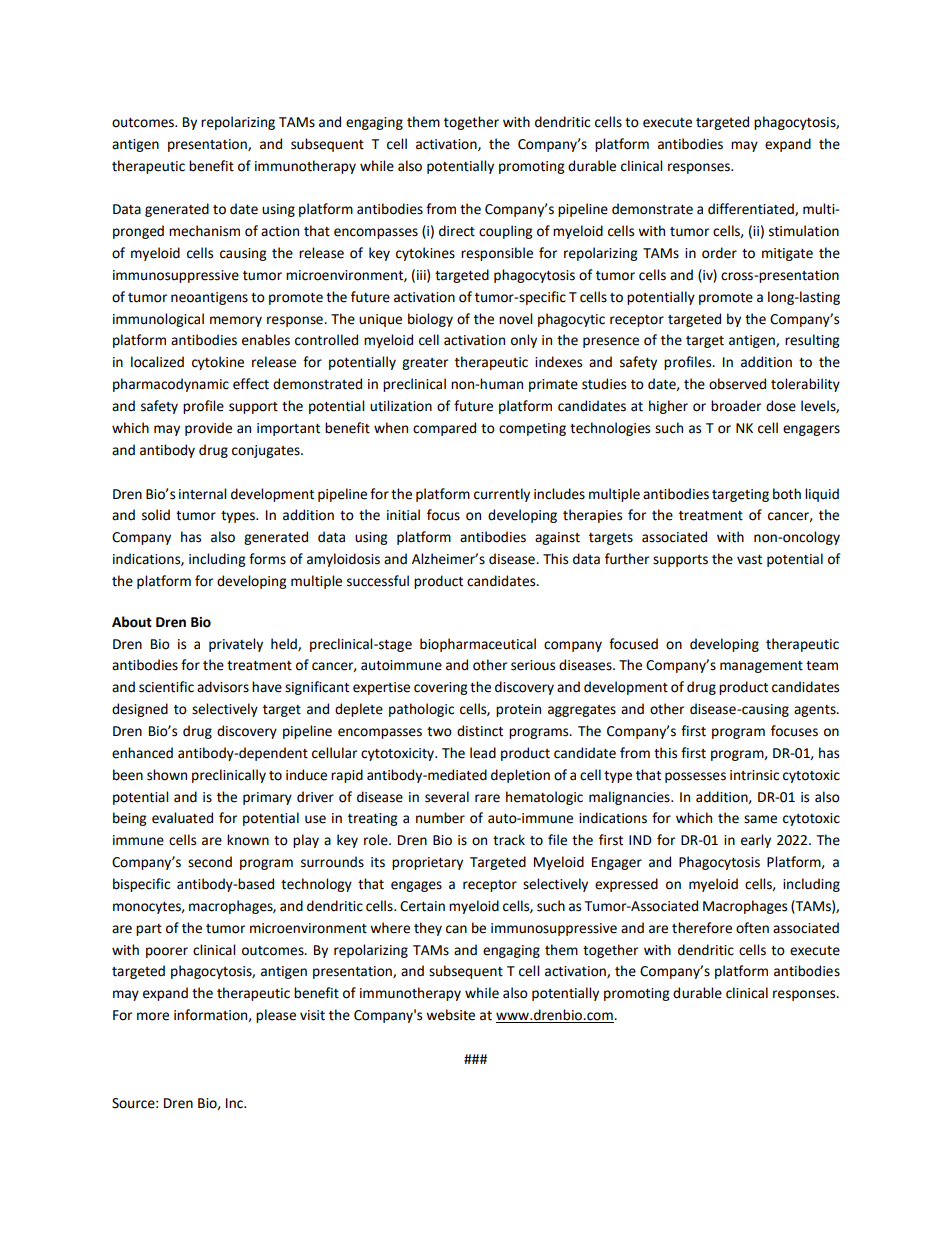  I want to click on same, so click(760, 819).
